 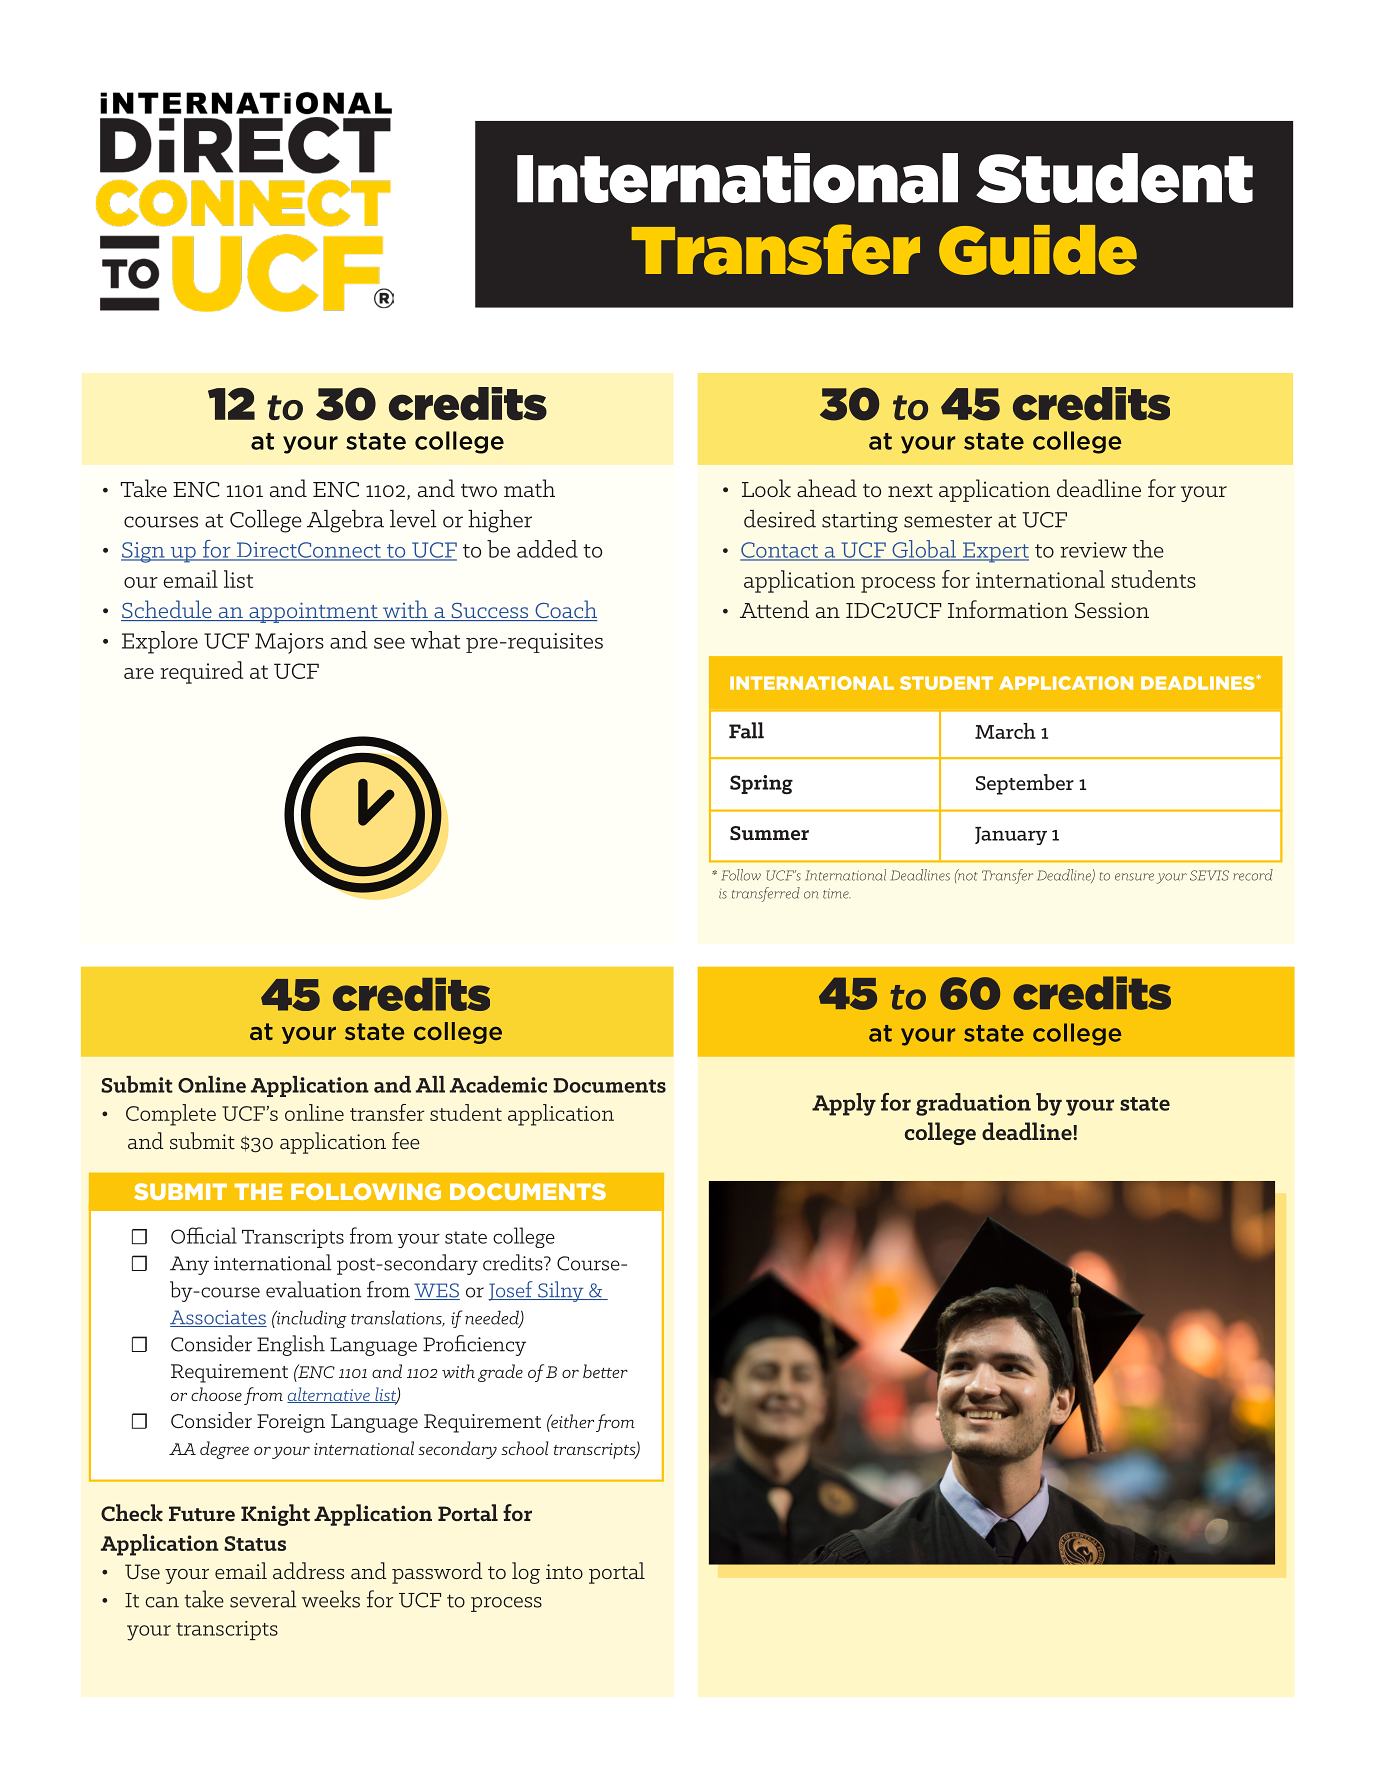 I want to click on Official, so click(x=204, y=1235).
